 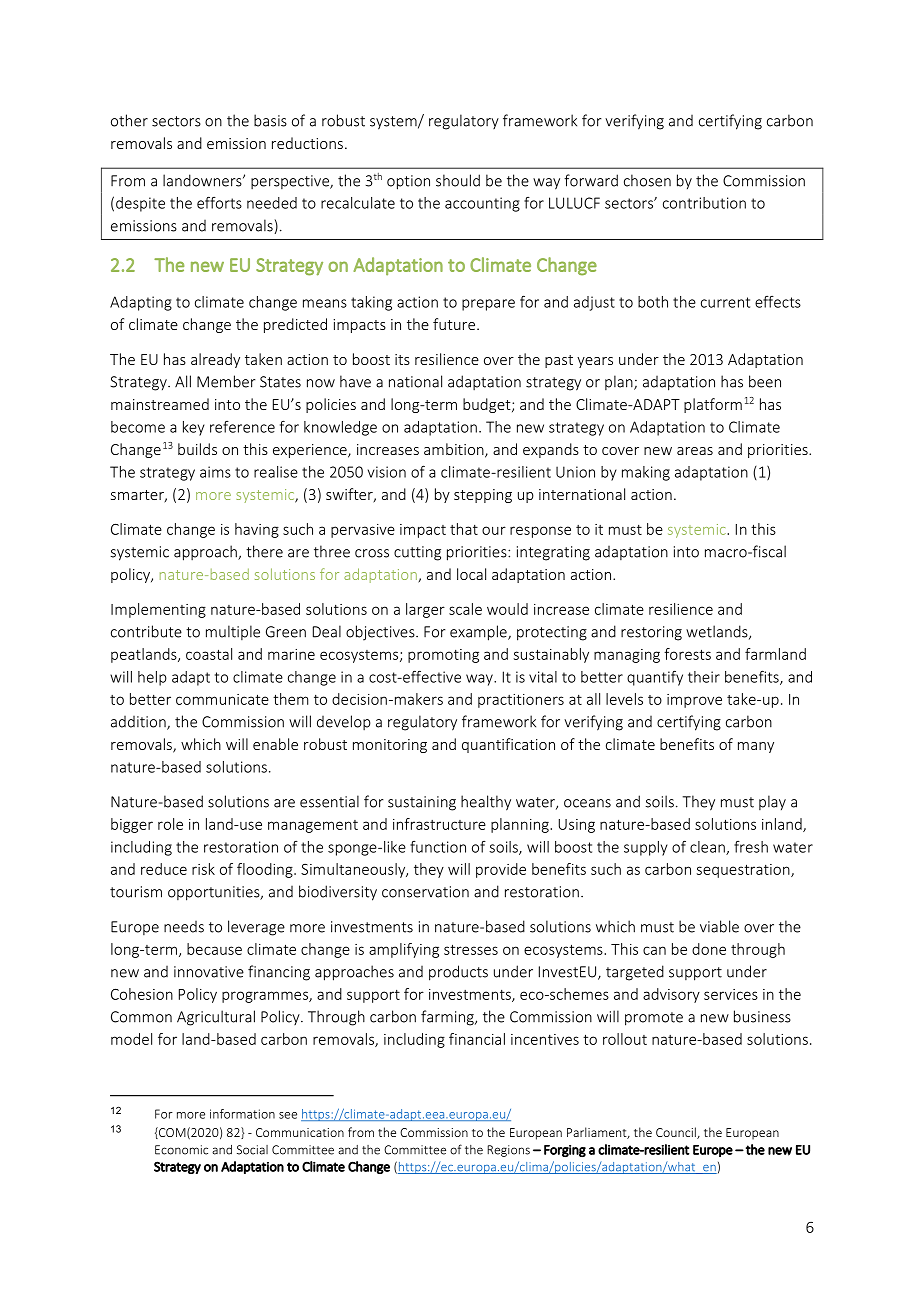 What do you see at coordinates (422, 803) in the page?
I see `sustaining` at bounding box center [422, 803].
